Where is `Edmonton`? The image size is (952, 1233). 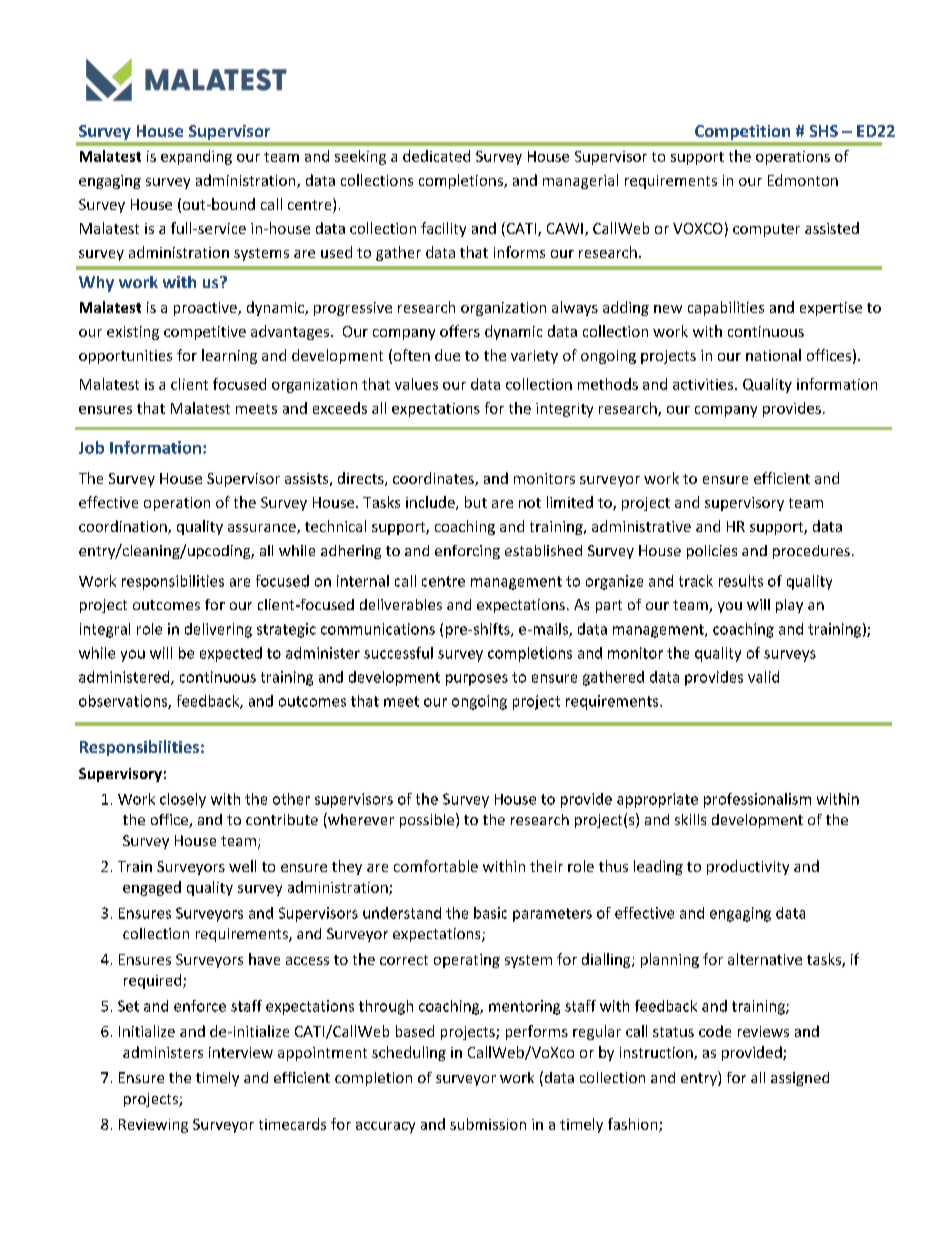 Edmonton is located at coordinates (803, 180).
